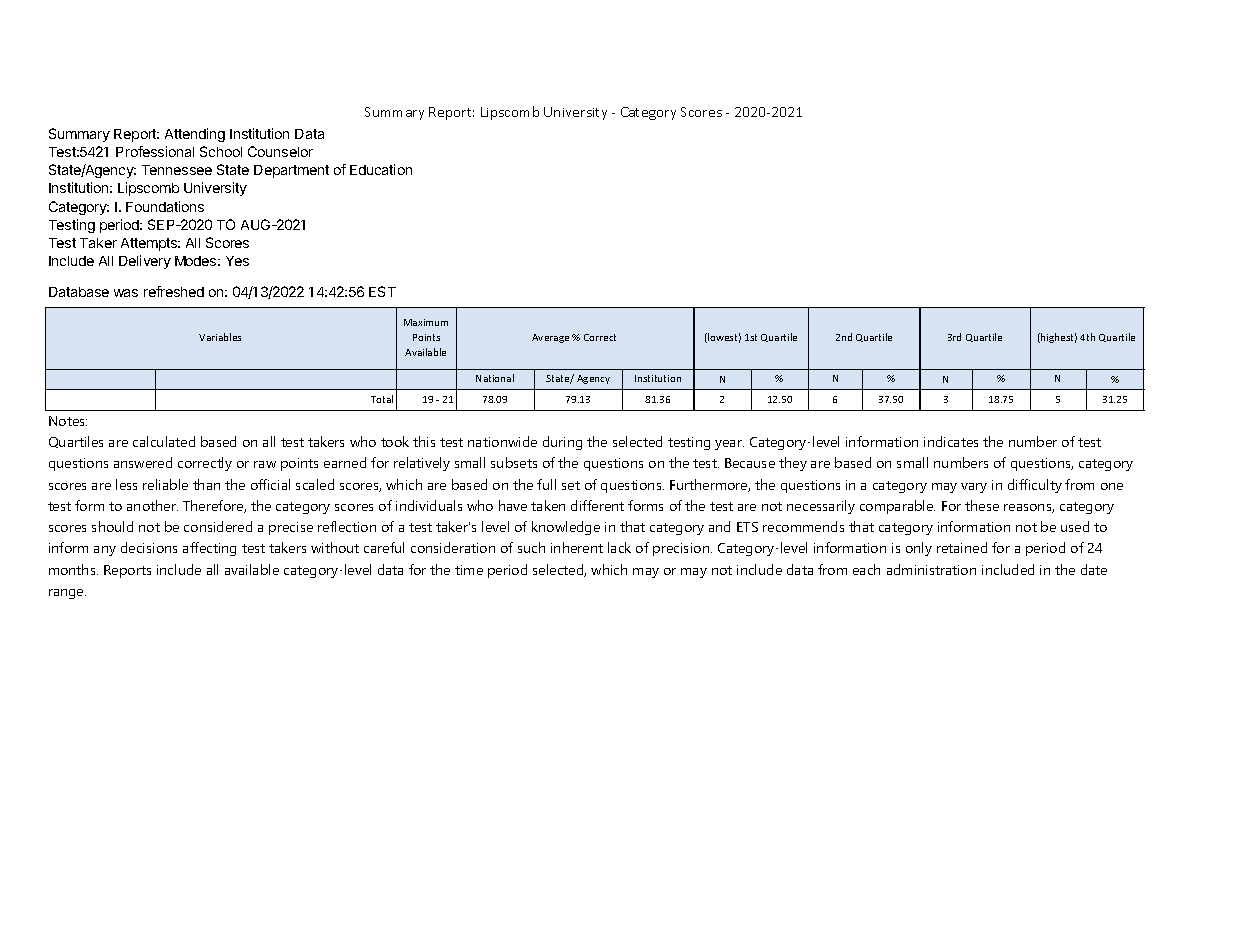 Image resolution: width=1233 pixels, height=952 pixels. Describe the element at coordinates (426, 322) in the screenshot. I see `Maximum` at that location.
